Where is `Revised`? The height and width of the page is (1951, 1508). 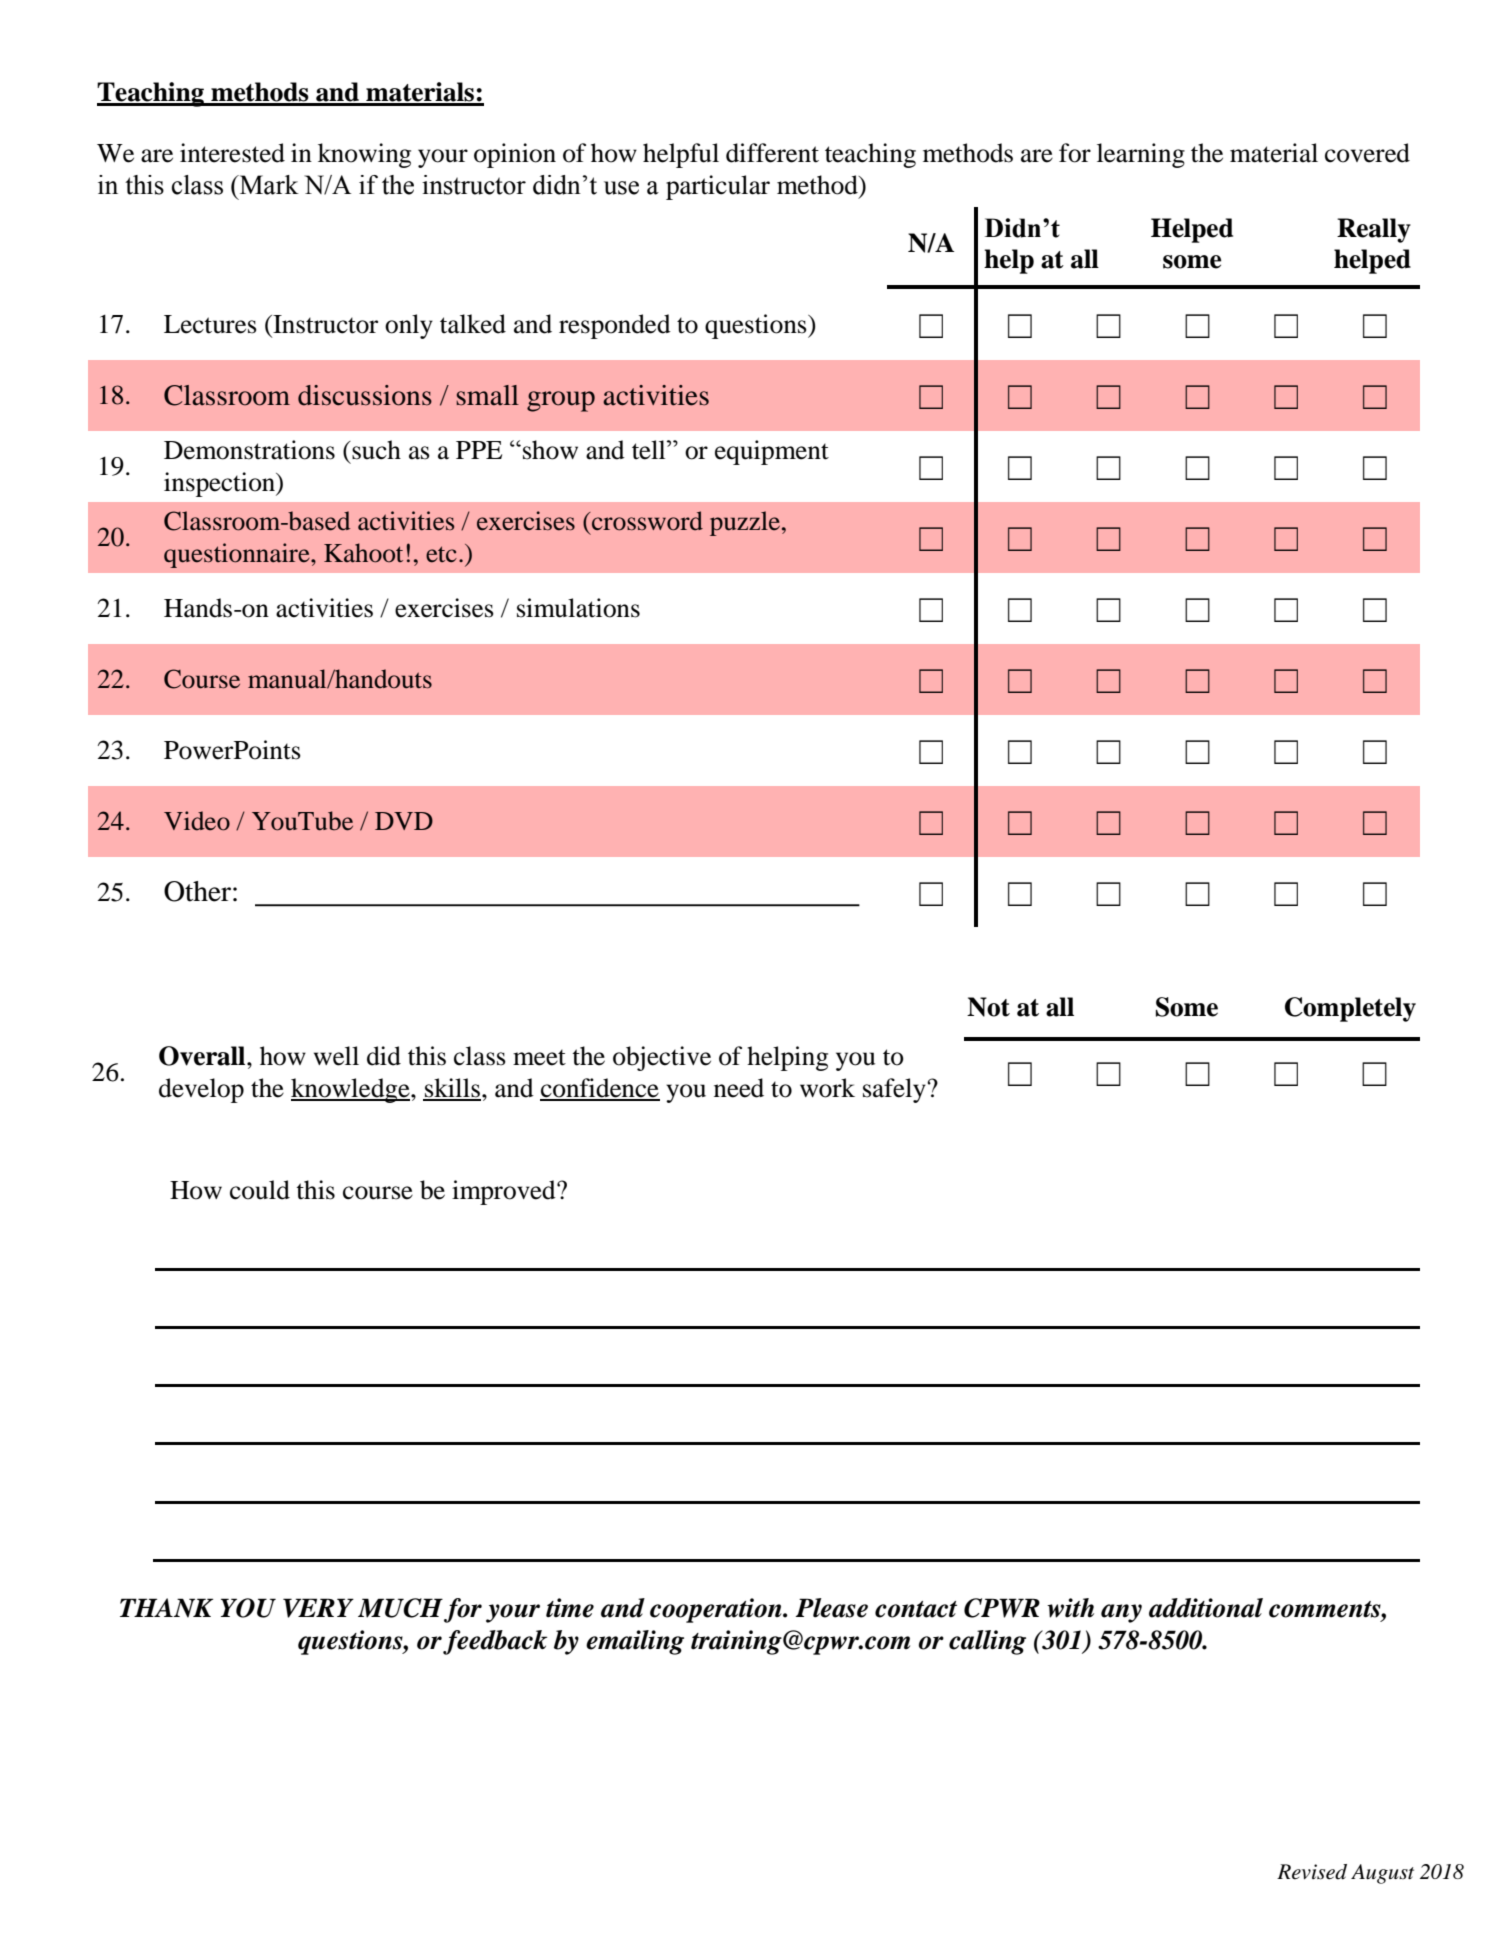
Revised is located at coordinates (1312, 1872).
